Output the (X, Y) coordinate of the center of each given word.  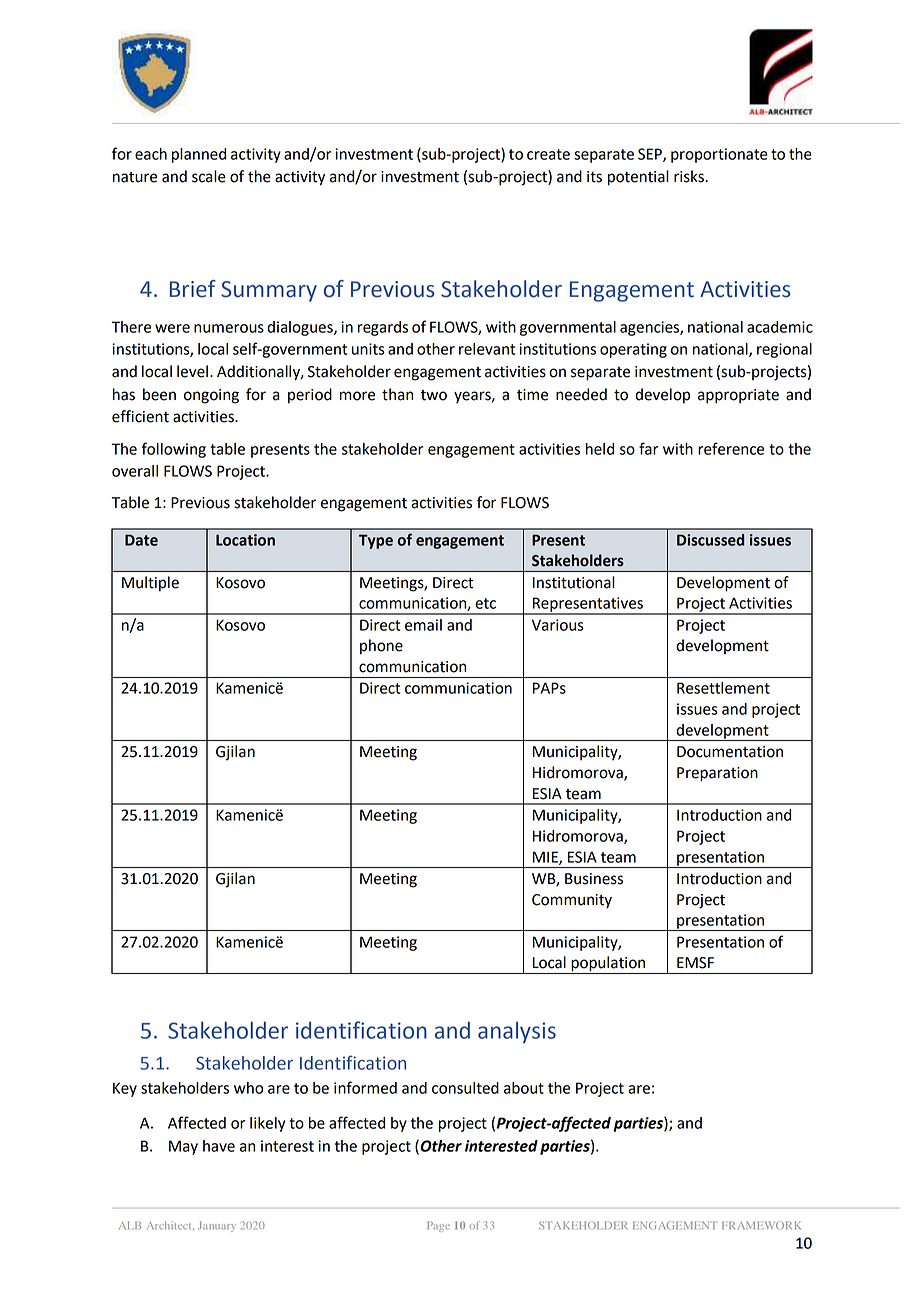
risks (690, 176)
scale (209, 176)
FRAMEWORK (761, 1225)
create (548, 154)
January (217, 1226)
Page (438, 1226)
